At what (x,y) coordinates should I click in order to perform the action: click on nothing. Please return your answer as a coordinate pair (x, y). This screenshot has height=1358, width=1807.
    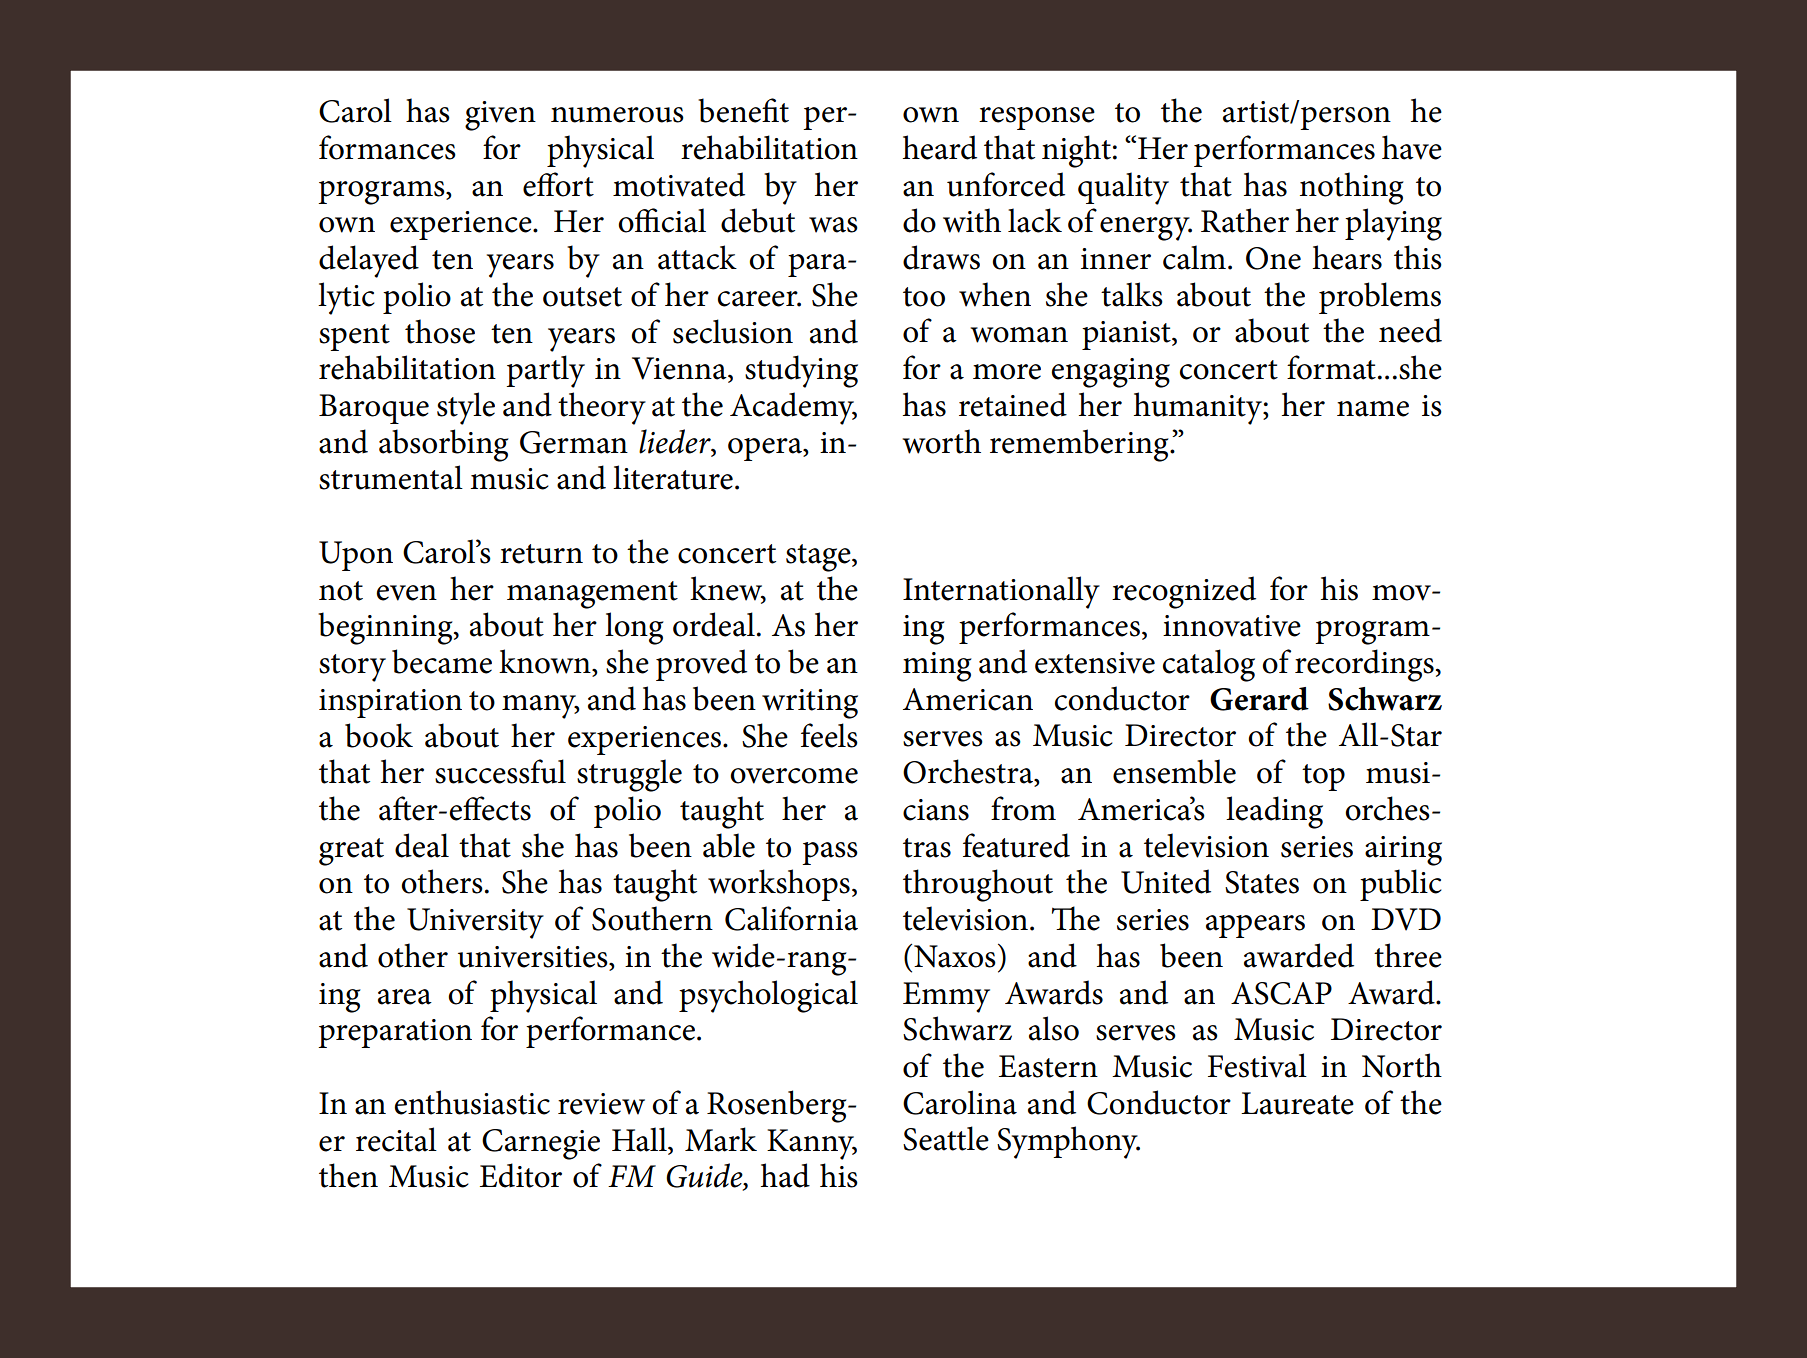
    Looking at the image, I should click on (1352, 188).
